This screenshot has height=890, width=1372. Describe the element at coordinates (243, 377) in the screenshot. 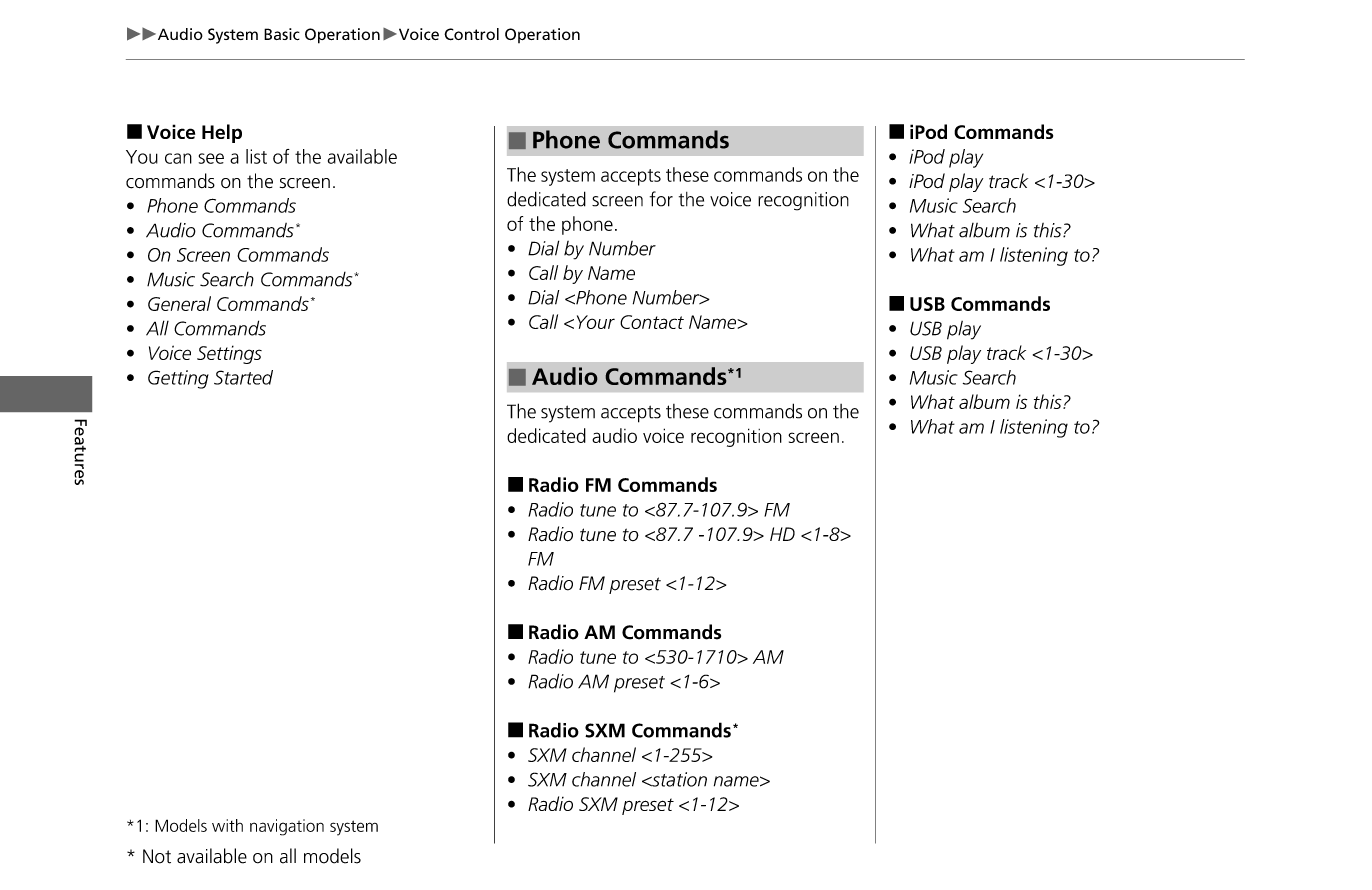

I see `Started` at that location.
